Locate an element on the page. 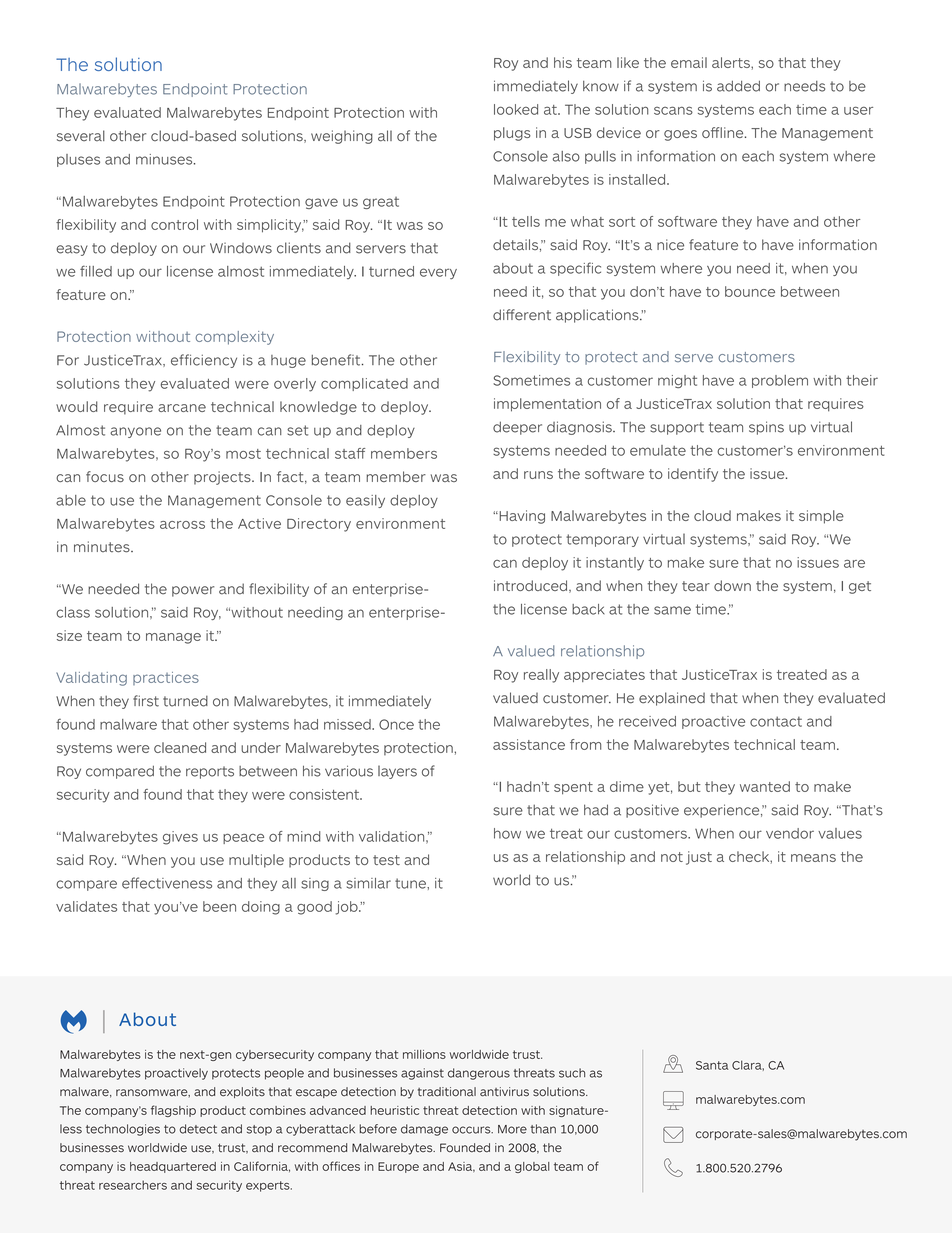  added is located at coordinates (738, 86).
